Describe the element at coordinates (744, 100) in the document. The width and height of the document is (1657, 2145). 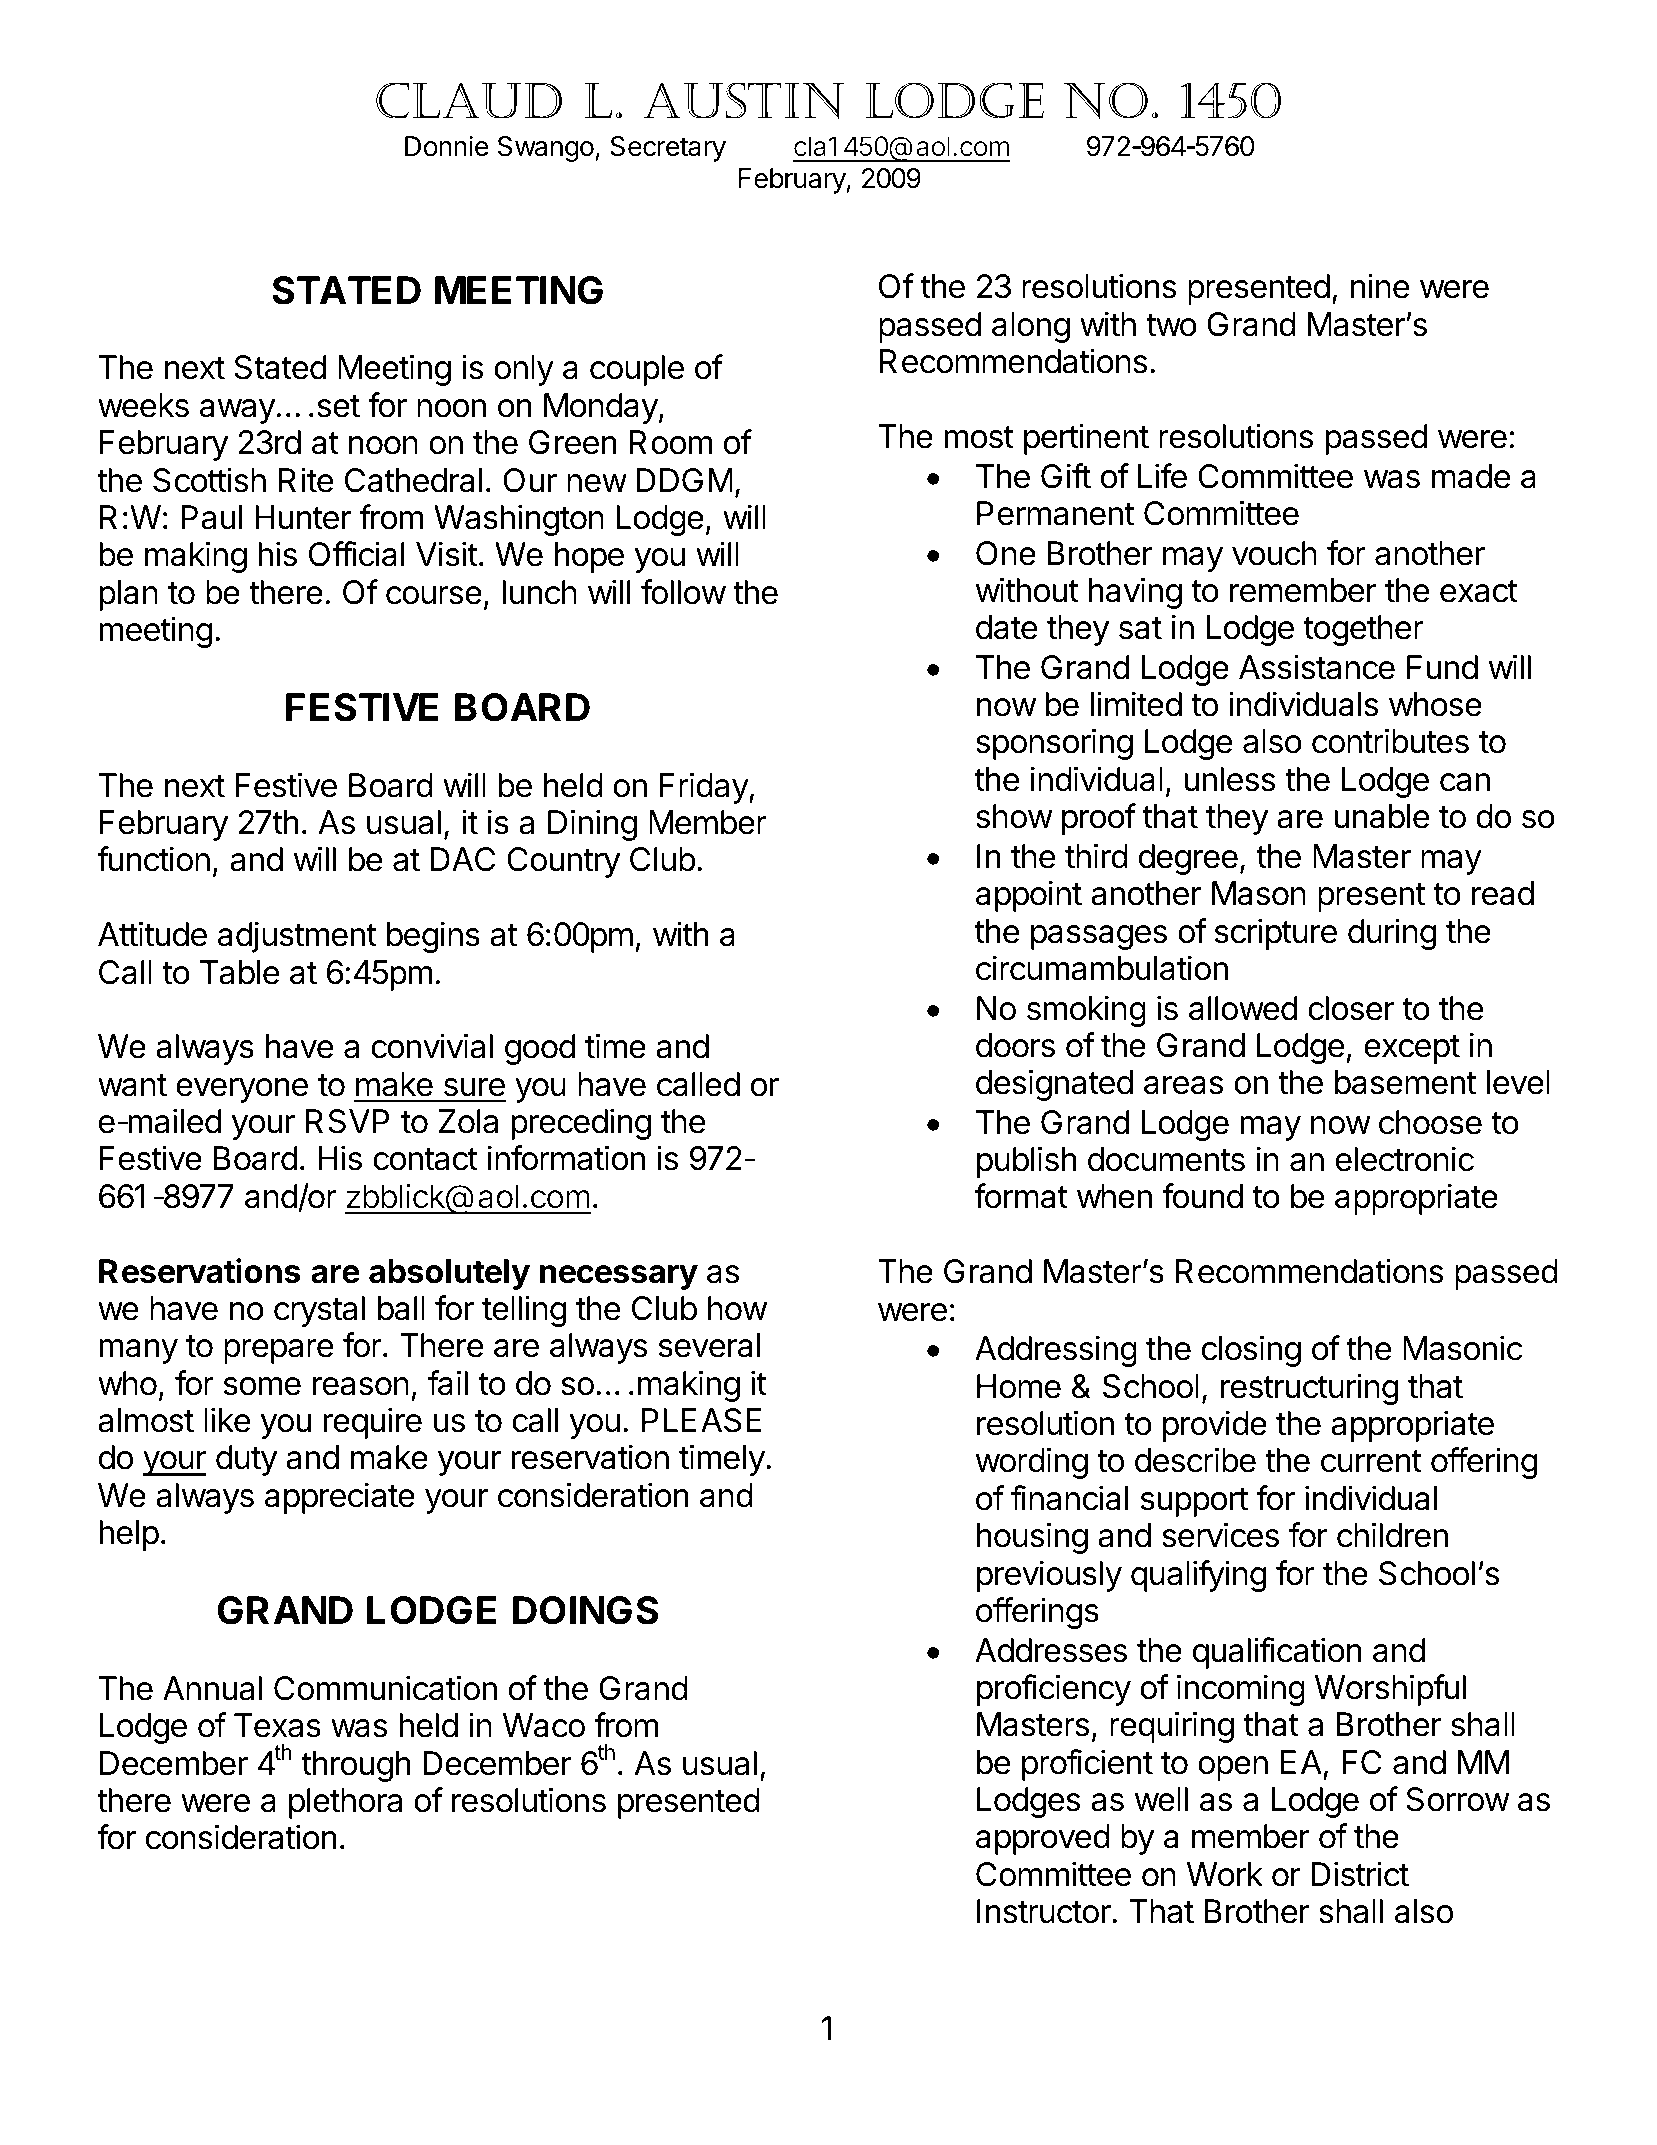
I see `AUSTIN` at that location.
